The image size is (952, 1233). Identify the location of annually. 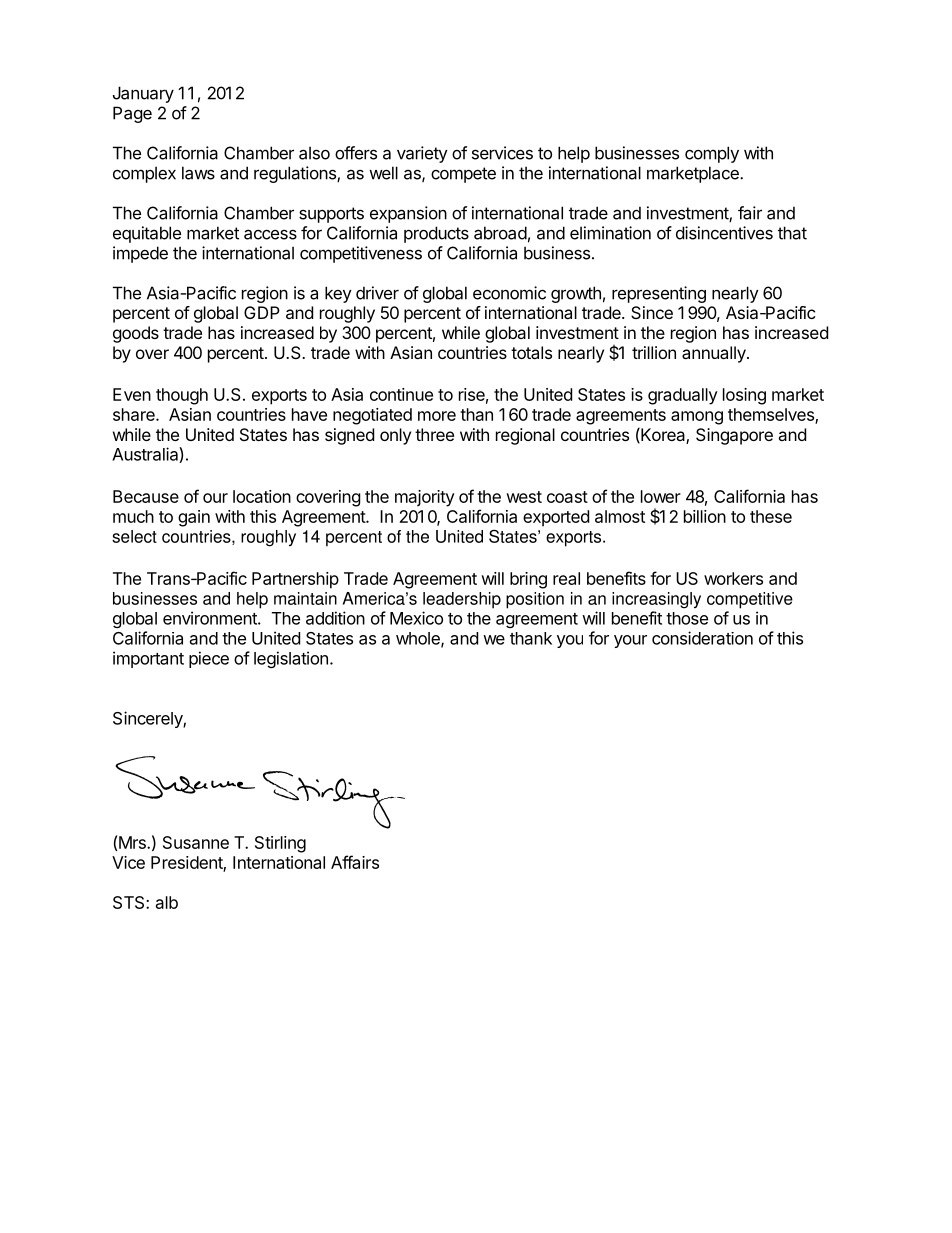
(715, 354).
